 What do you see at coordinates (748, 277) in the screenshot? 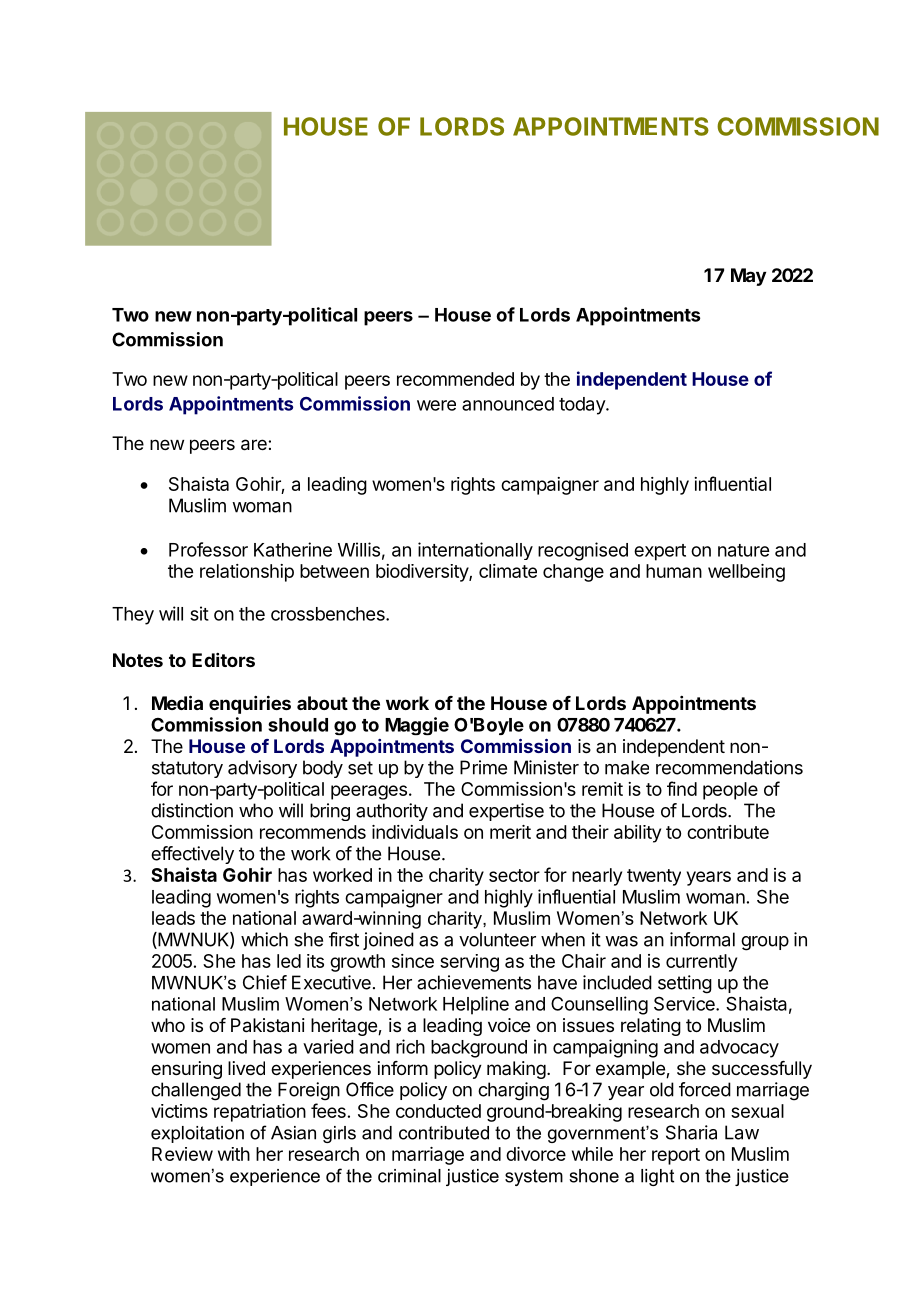
I see `May` at bounding box center [748, 277].
